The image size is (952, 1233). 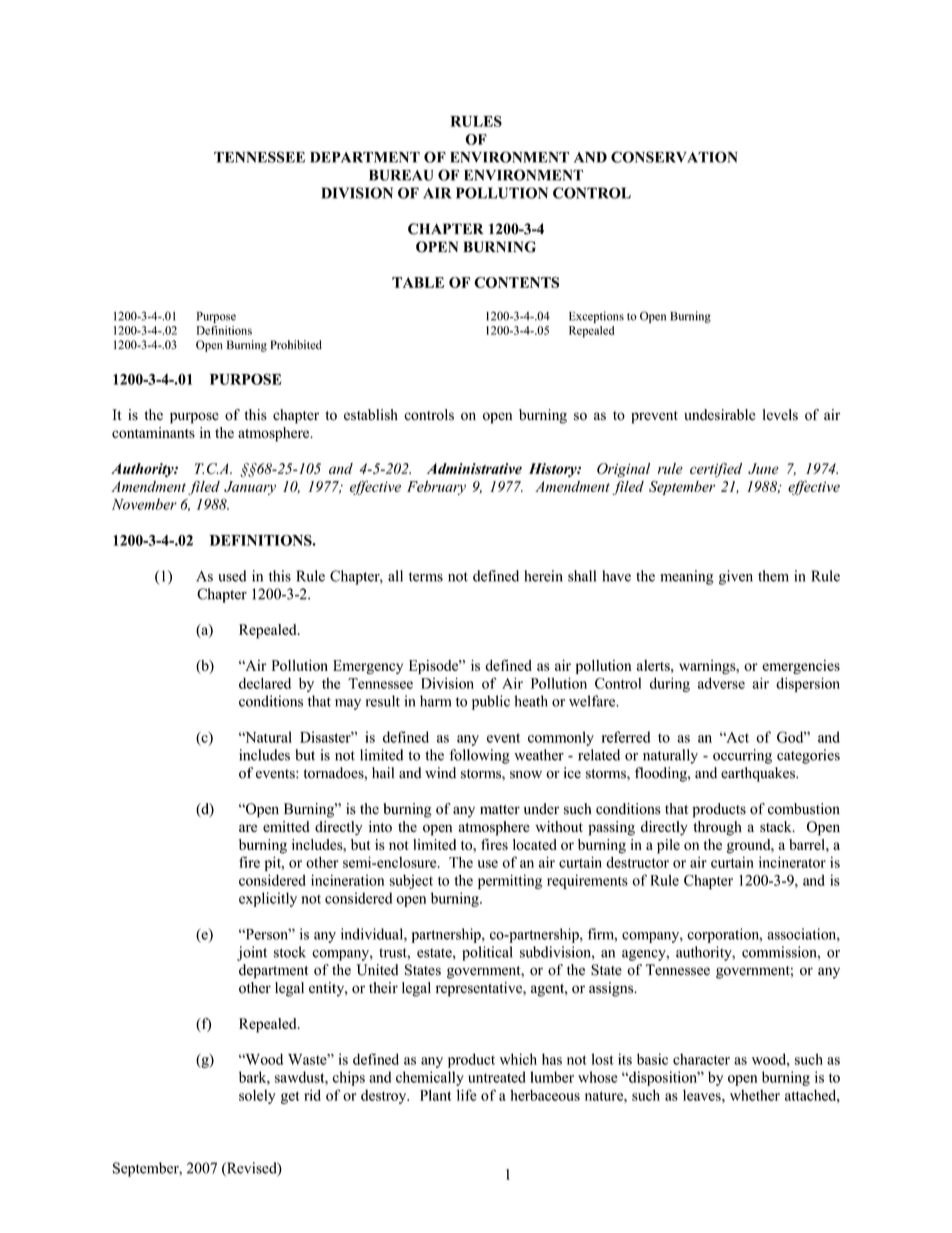 I want to click on Administrative, so click(x=474, y=468).
